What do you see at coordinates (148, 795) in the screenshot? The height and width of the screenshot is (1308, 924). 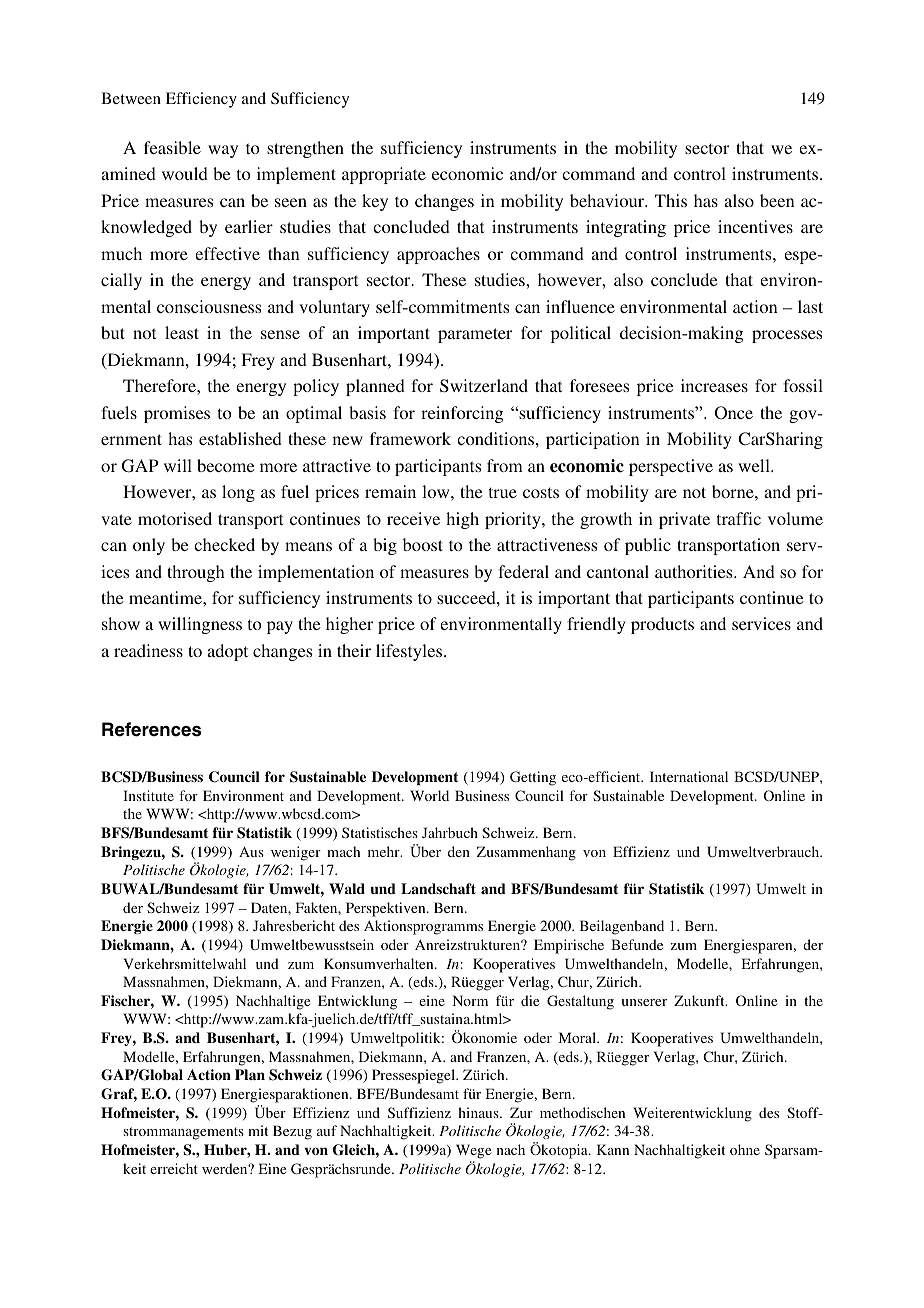 I see `Institute` at bounding box center [148, 795].
